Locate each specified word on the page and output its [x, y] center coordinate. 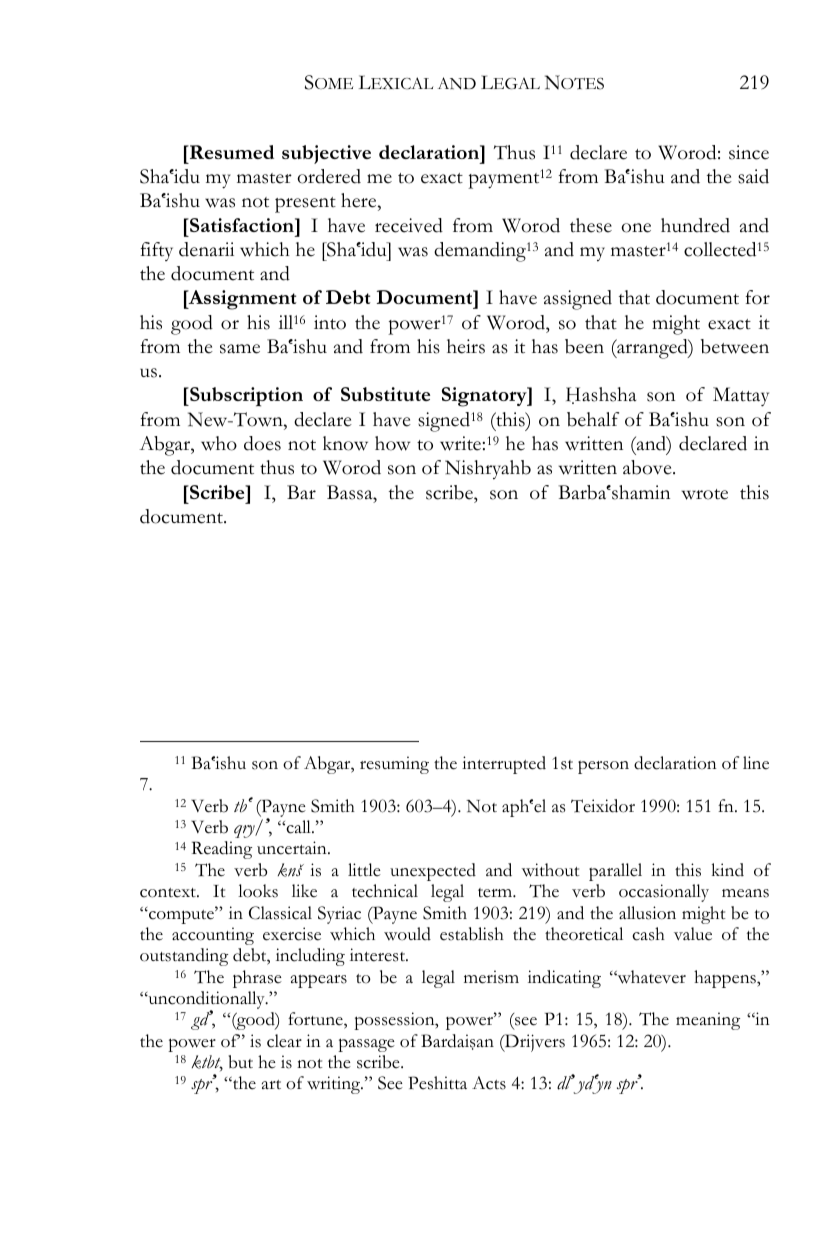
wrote [705, 494]
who [219, 443]
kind [728, 870]
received [409, 225]
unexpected [433, 872]
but [240, 1062]
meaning [708, 1021]
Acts [489, 1083]
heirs [466, 346]
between [735, 346]
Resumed [231, 152]
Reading [222, 850]
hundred [695, 225]
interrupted [504, 765]
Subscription [245, 397]
